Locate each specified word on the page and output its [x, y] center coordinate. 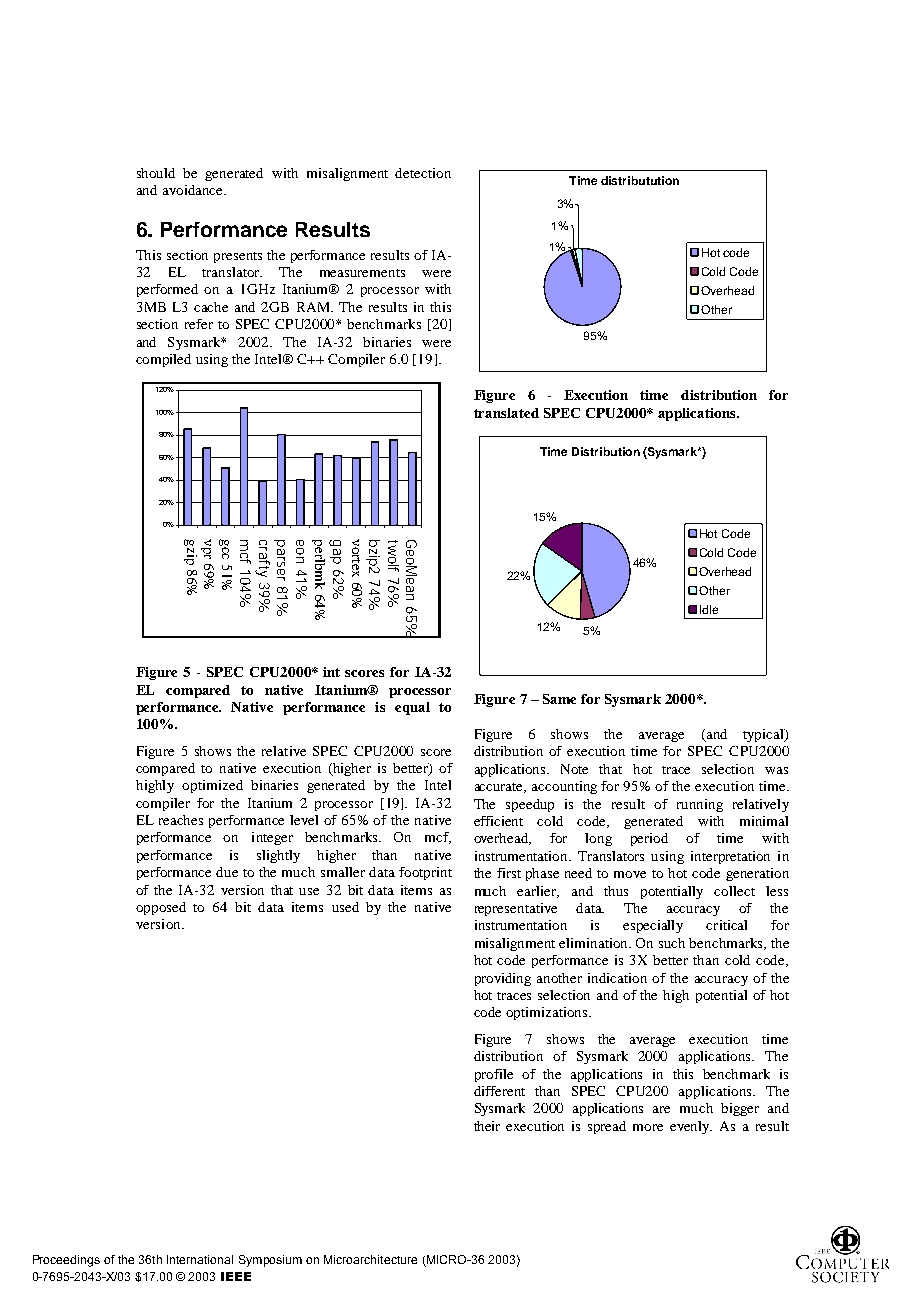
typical [764, 735]
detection [423, 173]
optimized [212, 786]
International [200, 1259]
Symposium [270, 1261]
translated [506, 413]
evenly [691, 1127]
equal [412, 708]
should [156, 173]
